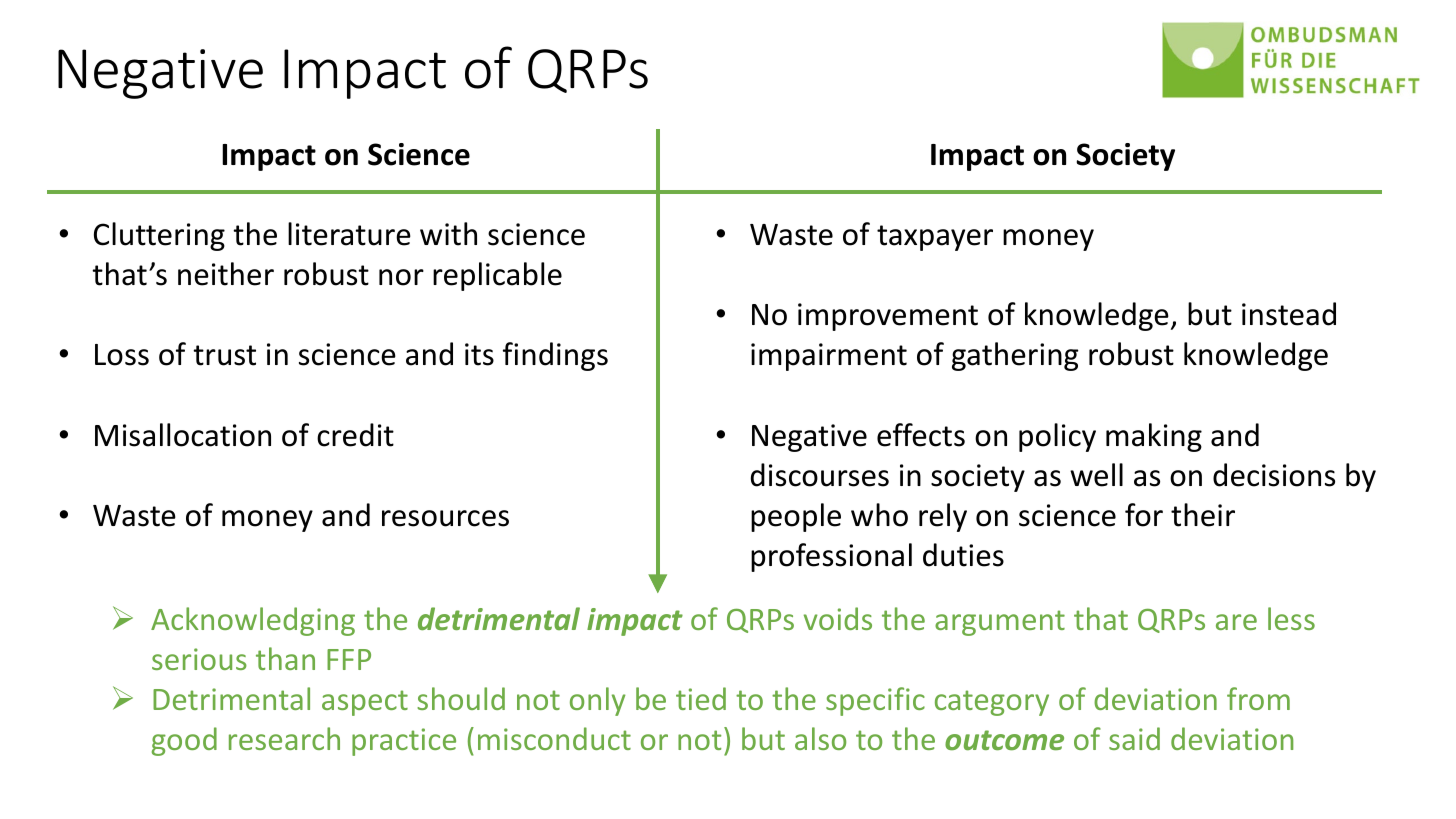 The width and height of the screenshot is (1456, 819). Describe the element at coordinates (253, 621) in the screenshot. I see `Acknowledging` at that location.
